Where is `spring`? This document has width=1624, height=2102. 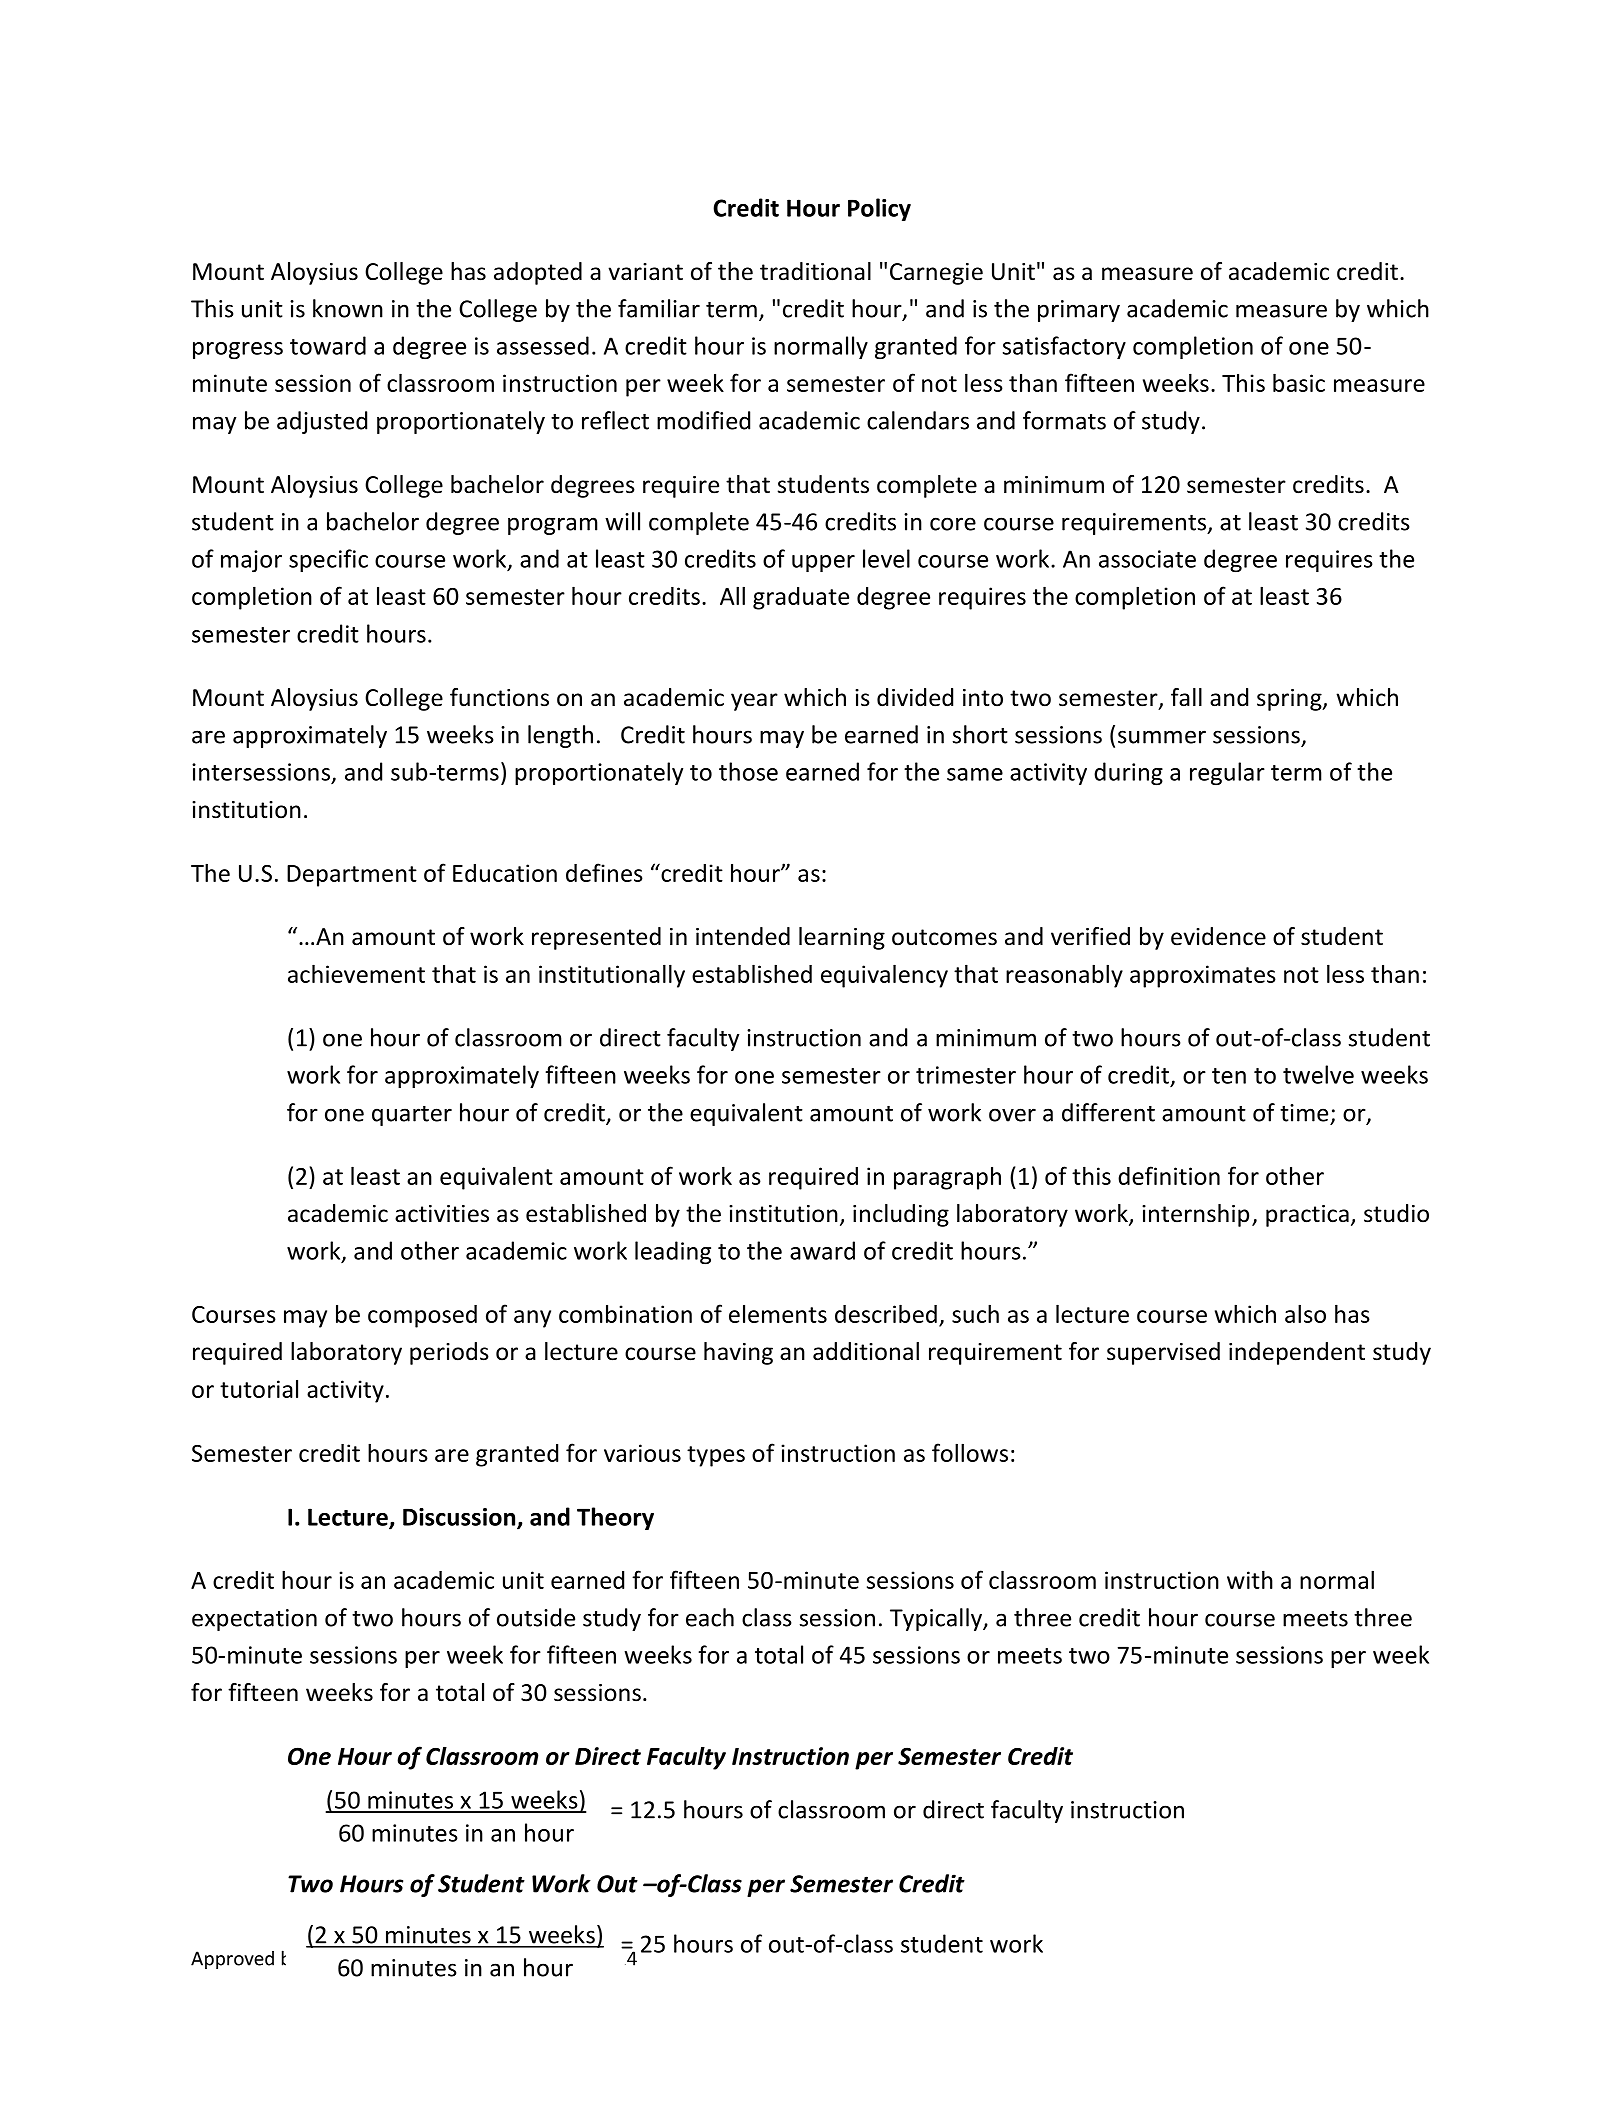 spring is located at coordinates (1290, 700).
